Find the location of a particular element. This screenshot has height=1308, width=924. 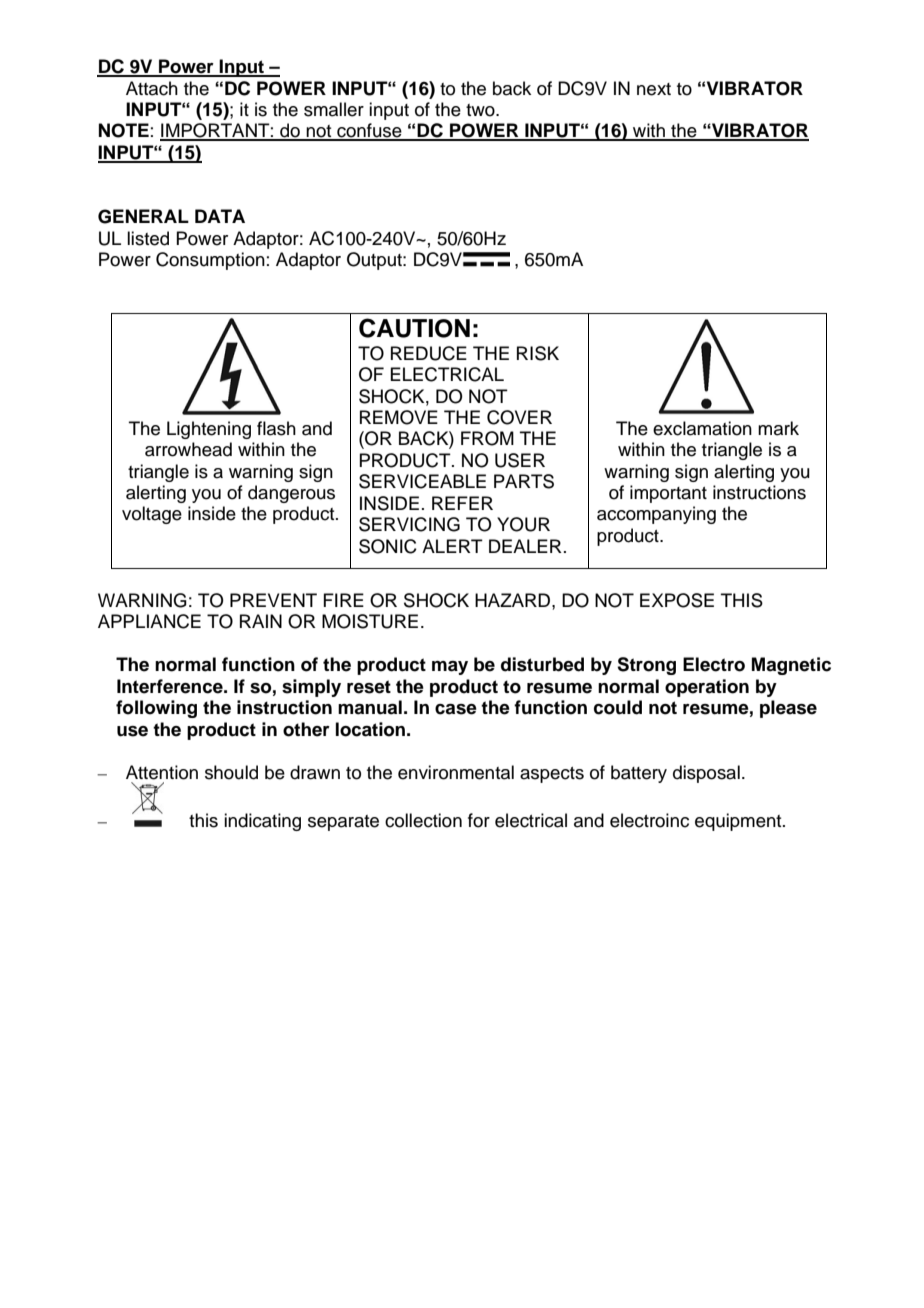

for is located at coordinates (479, 820).
